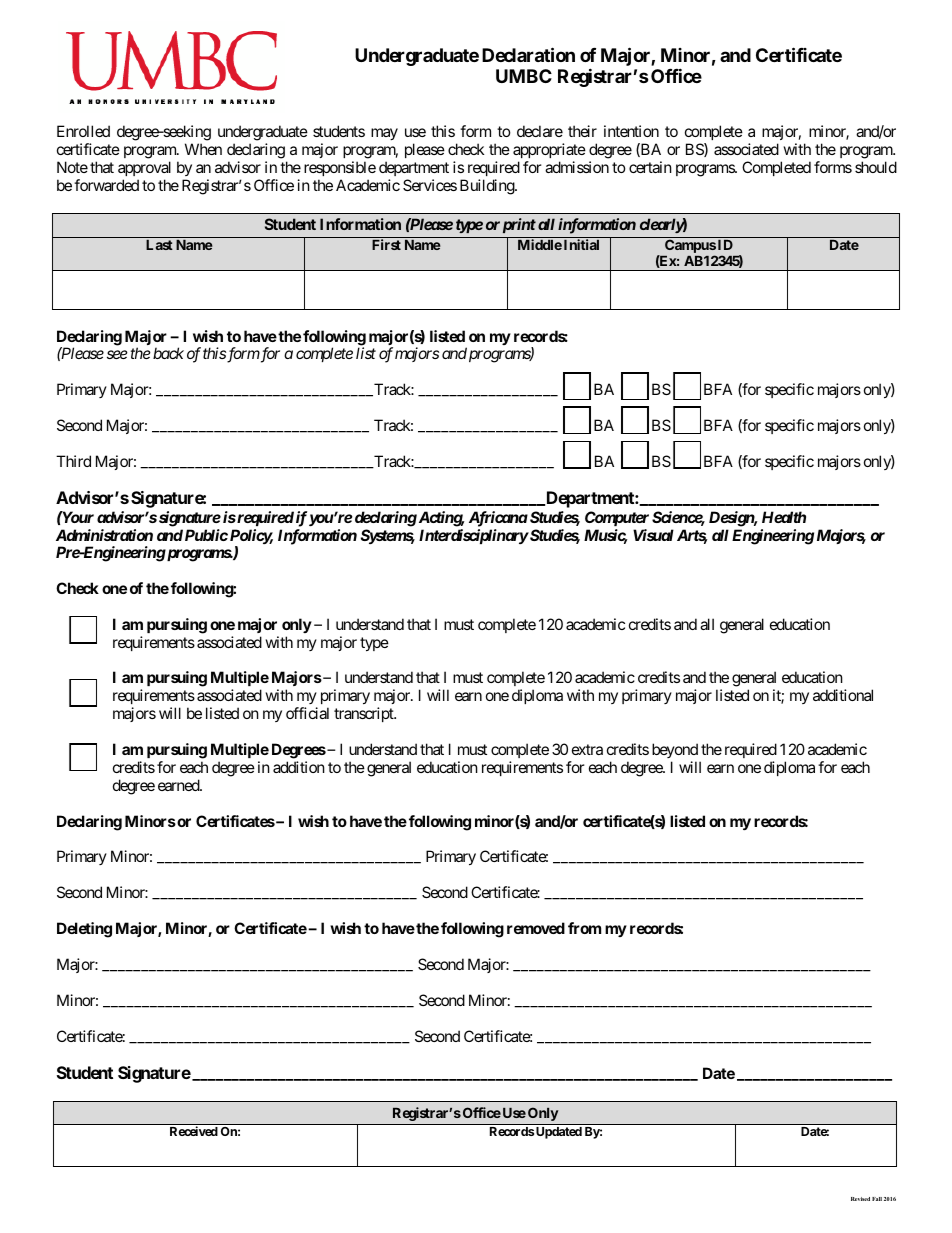 The height and width of the image is (1233, 952). I want to click on Revised, so click(860, 1199).
